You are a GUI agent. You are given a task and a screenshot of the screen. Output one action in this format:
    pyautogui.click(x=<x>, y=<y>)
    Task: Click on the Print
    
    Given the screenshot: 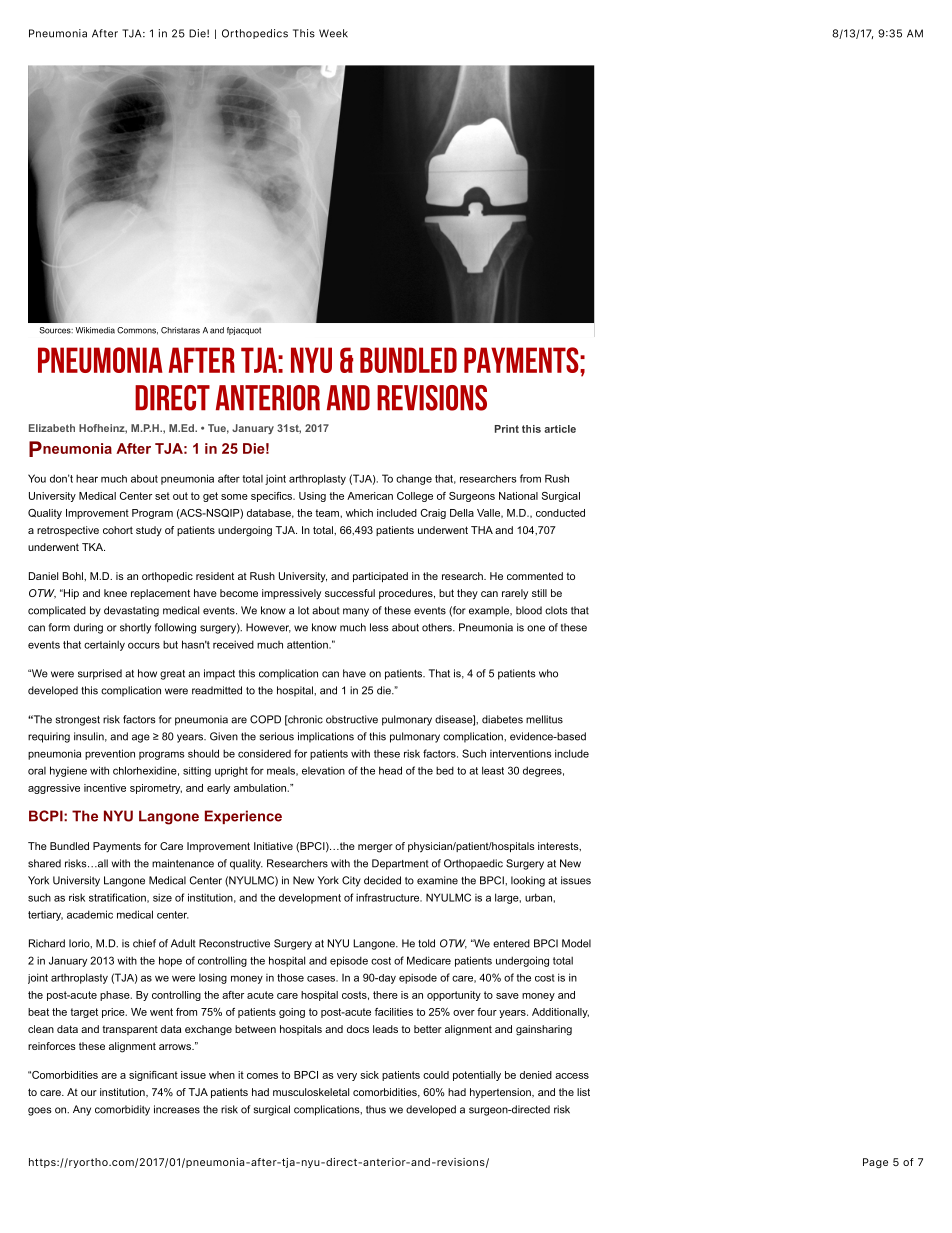 What is the action you would take?
    pyautogui.click(x=507, y=429)
